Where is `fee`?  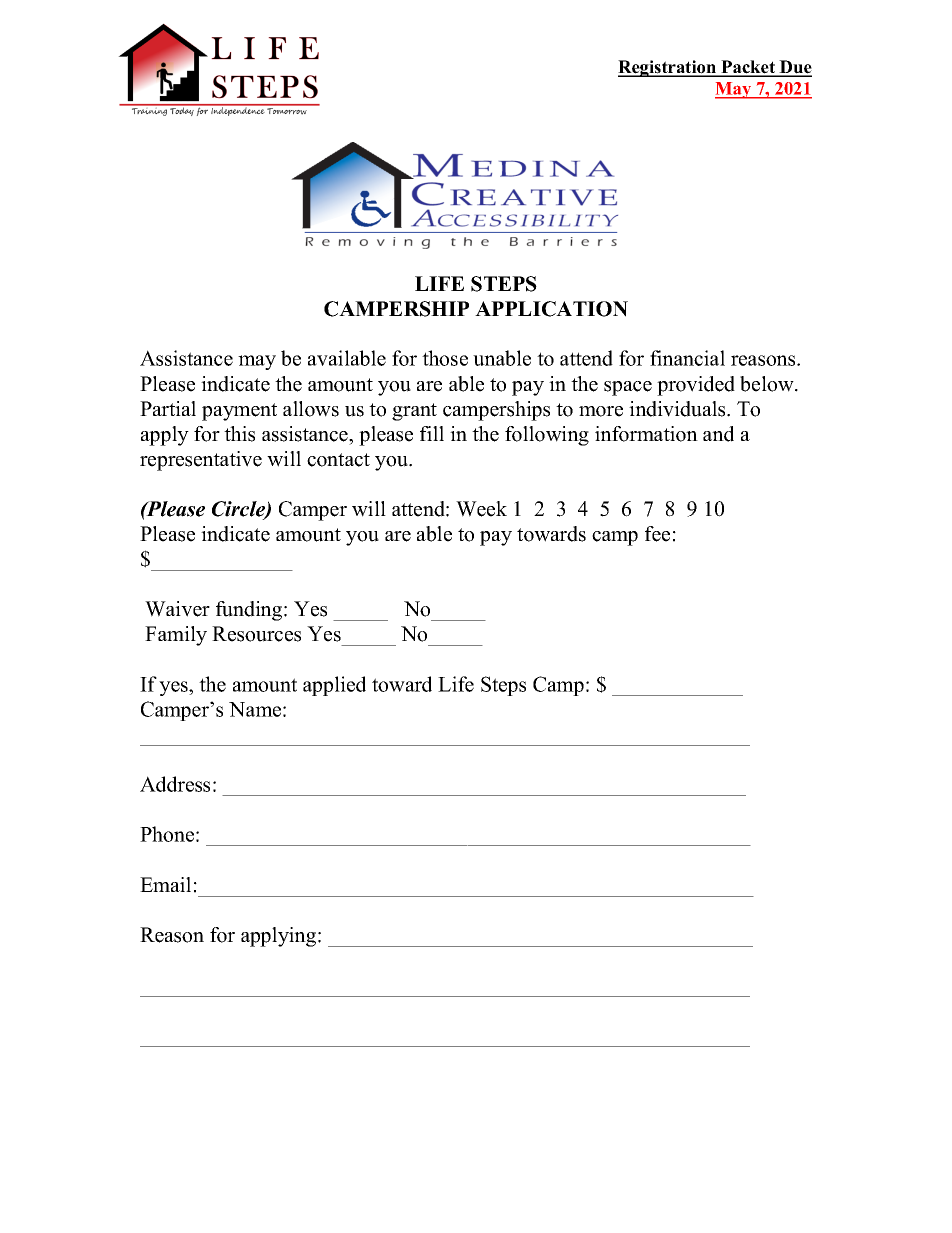
fee is located at coordinates (657, 534).
